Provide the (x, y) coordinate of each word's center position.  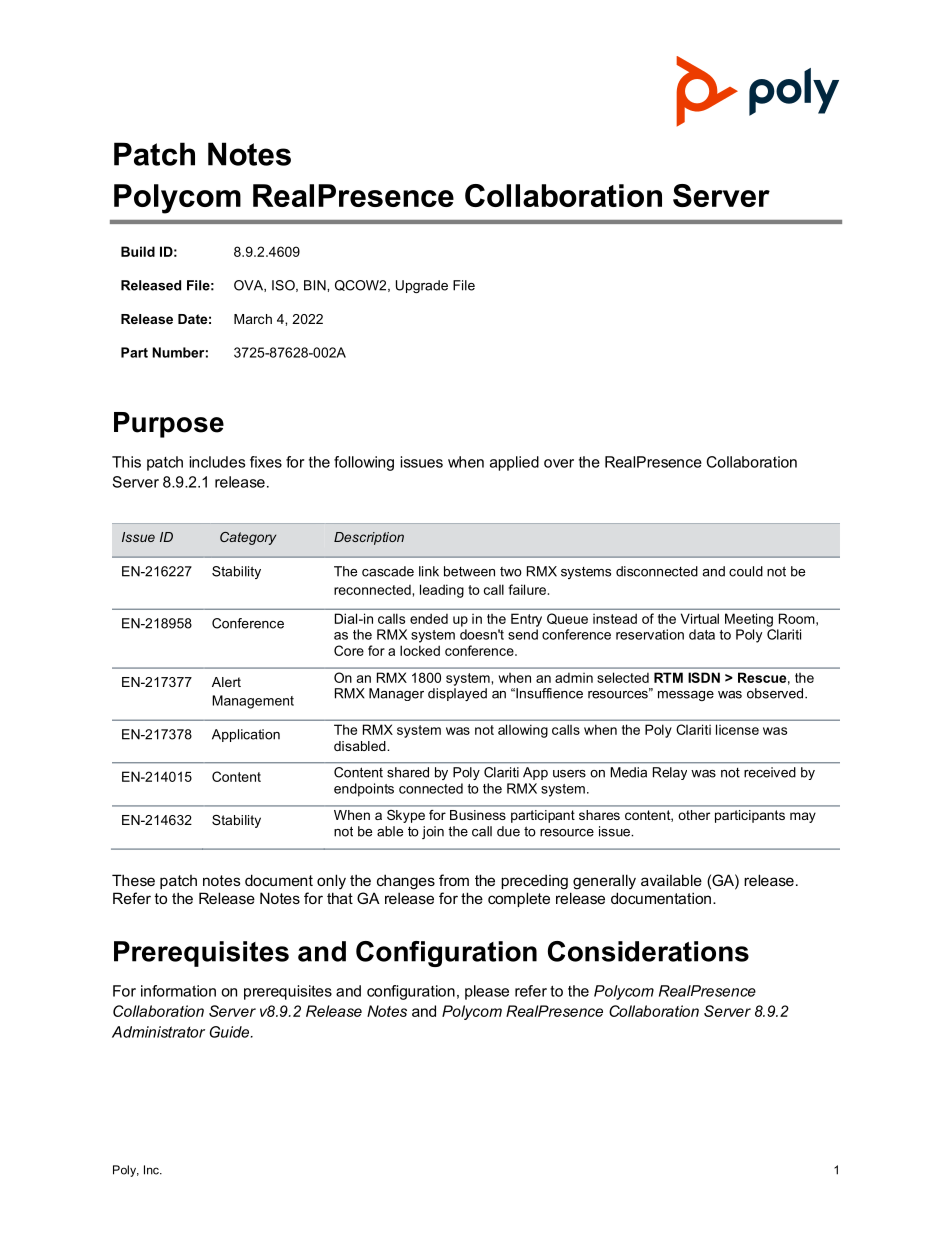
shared (408, 772)
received (770, 772)
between (469, 571)
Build (138, 251)
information (178, 991)
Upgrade (422, 286)
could (746, 571)
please (487, 992)
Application (246, 735)
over (559, 463)
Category (248, 538)
